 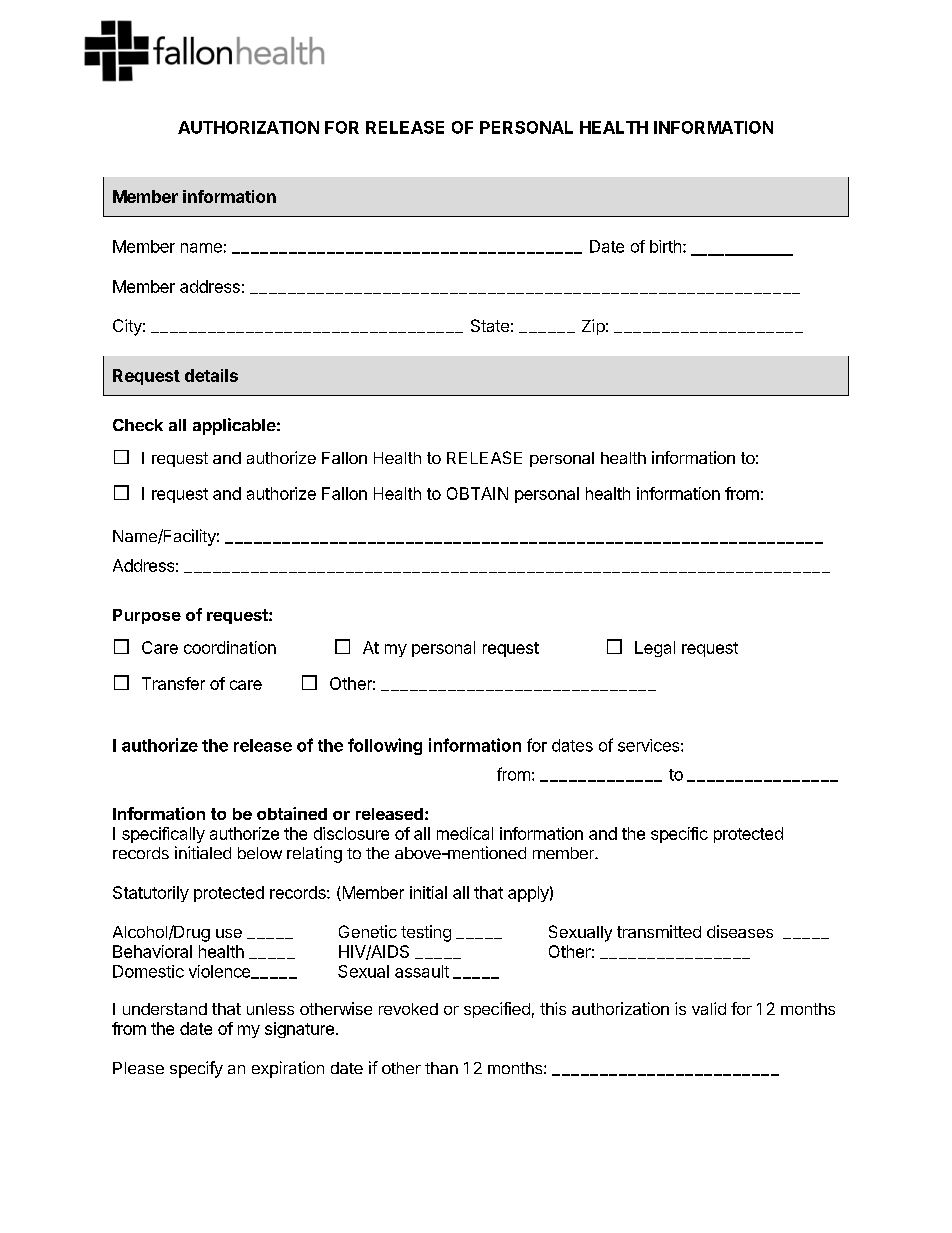 What do you see at coordinates (665, 246) in the screenshot?
I see `birth` at bounding box center [665, 246].
